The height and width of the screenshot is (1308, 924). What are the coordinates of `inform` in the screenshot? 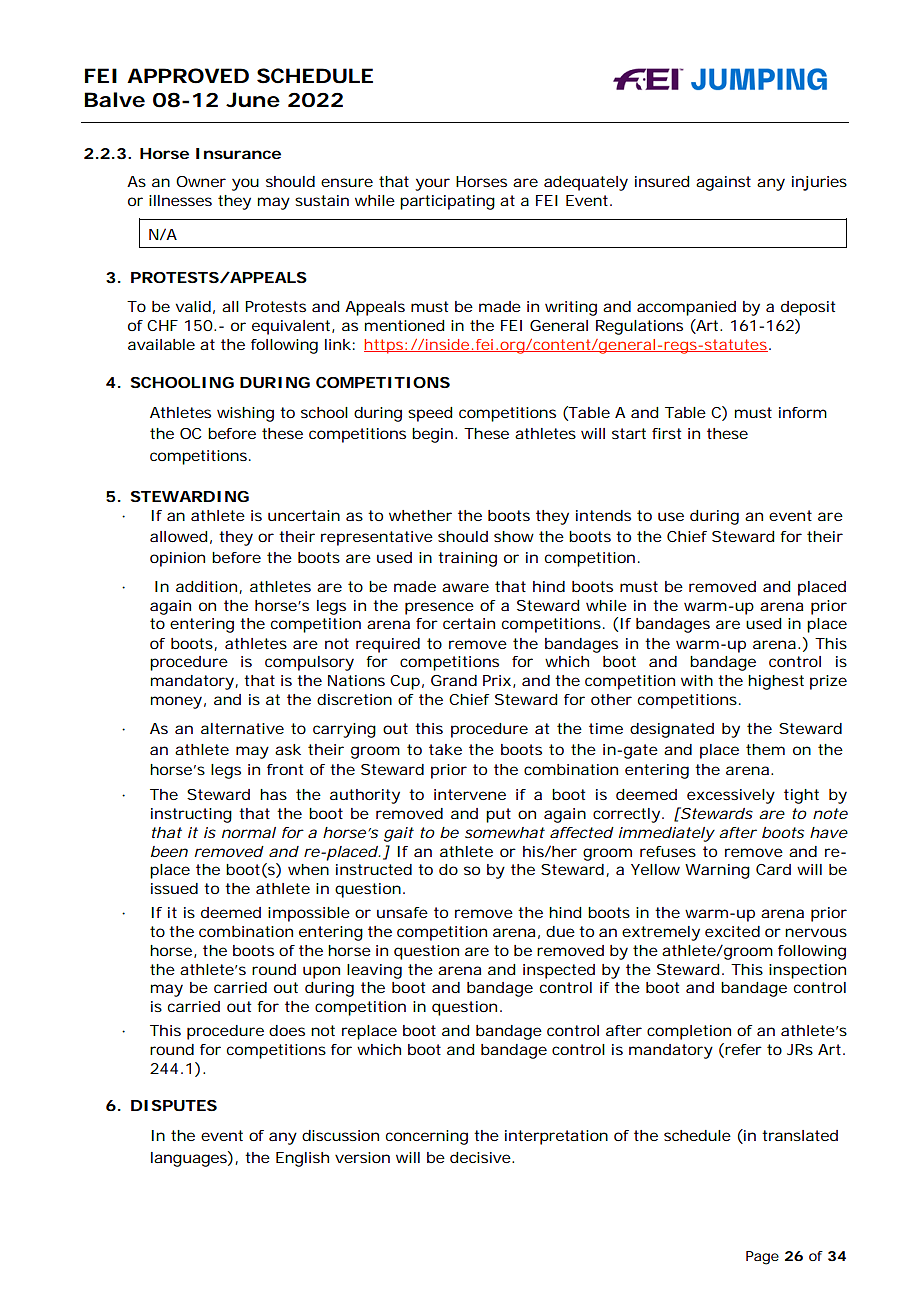 It's located at (803, 412).
